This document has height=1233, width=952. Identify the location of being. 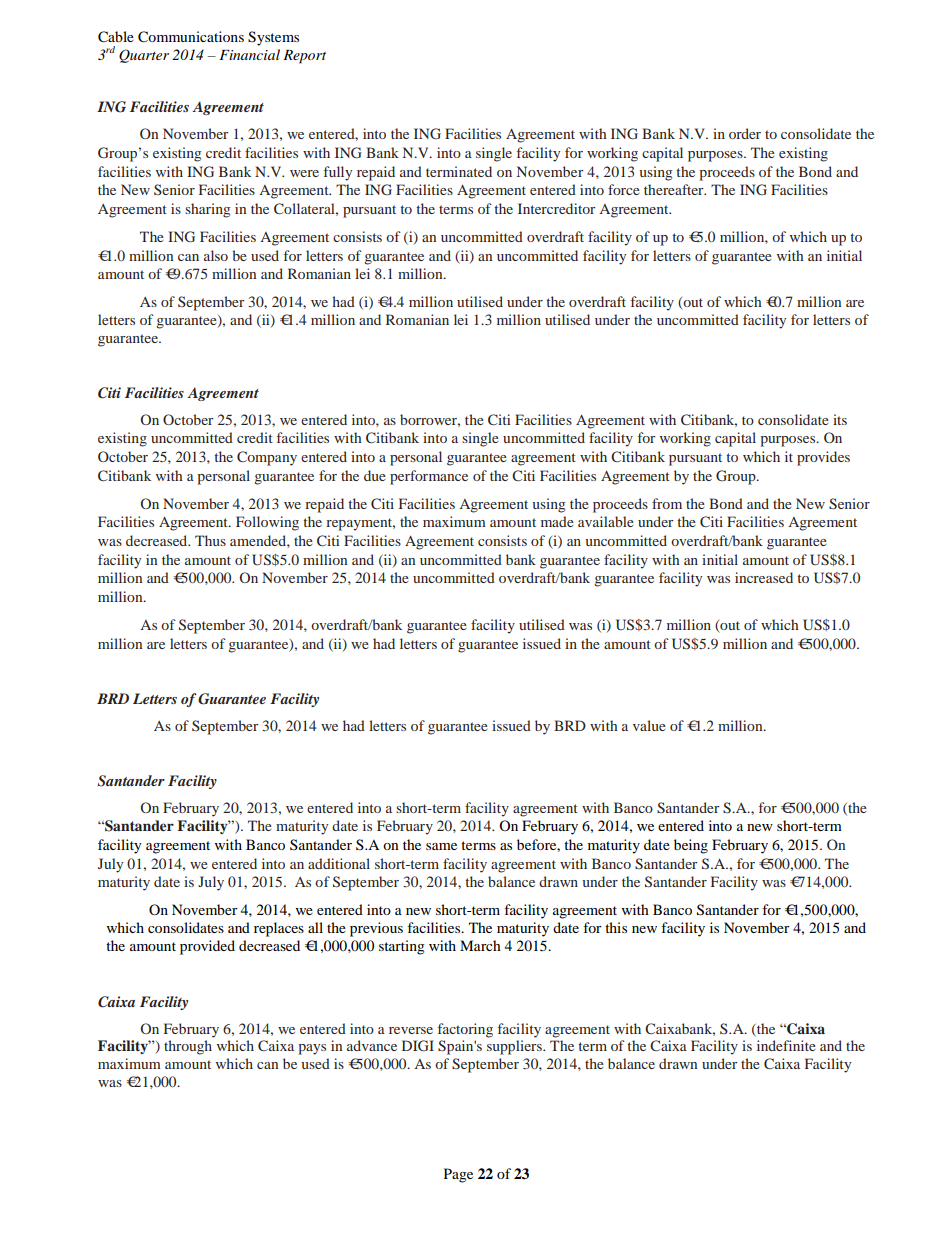
(691, 846).
